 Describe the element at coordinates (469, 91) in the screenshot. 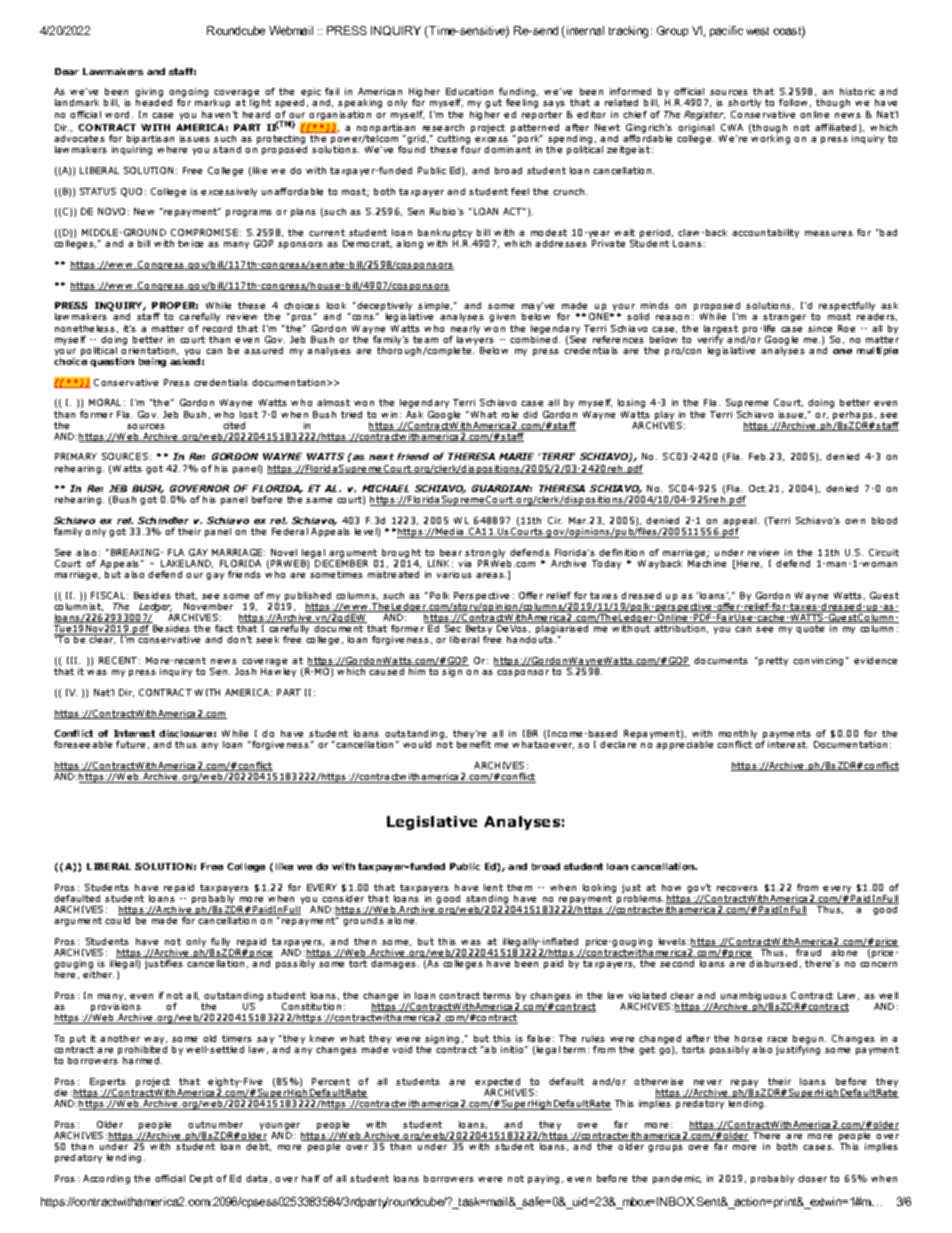

I see `Education` at that location.
